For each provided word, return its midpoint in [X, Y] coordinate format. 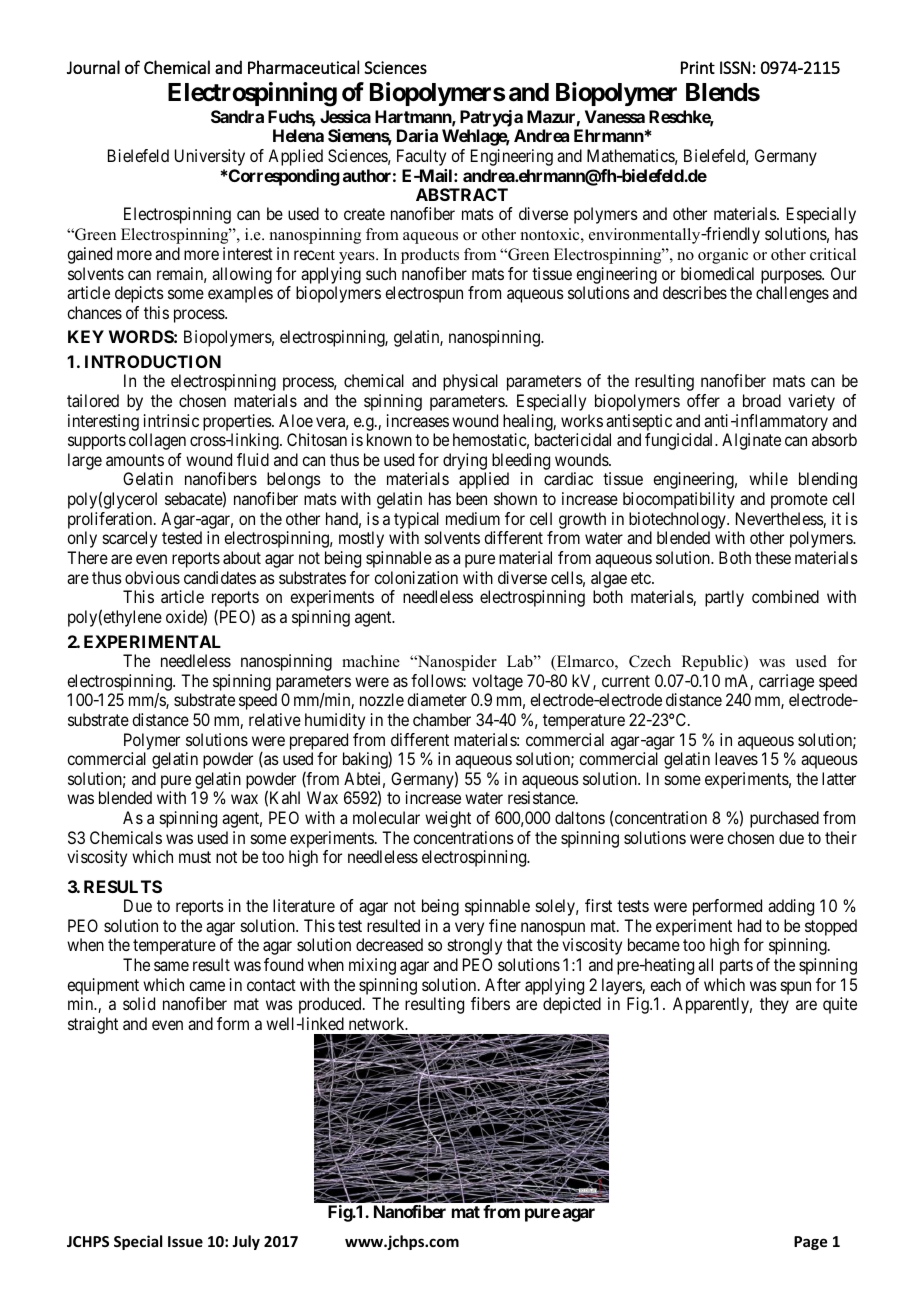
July [246, 1242]
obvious [152, 577]
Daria [417, 135]
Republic [713, 663]
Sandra [237, 116]
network [378, 1023]
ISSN [735, 67]
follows [437, 680]
